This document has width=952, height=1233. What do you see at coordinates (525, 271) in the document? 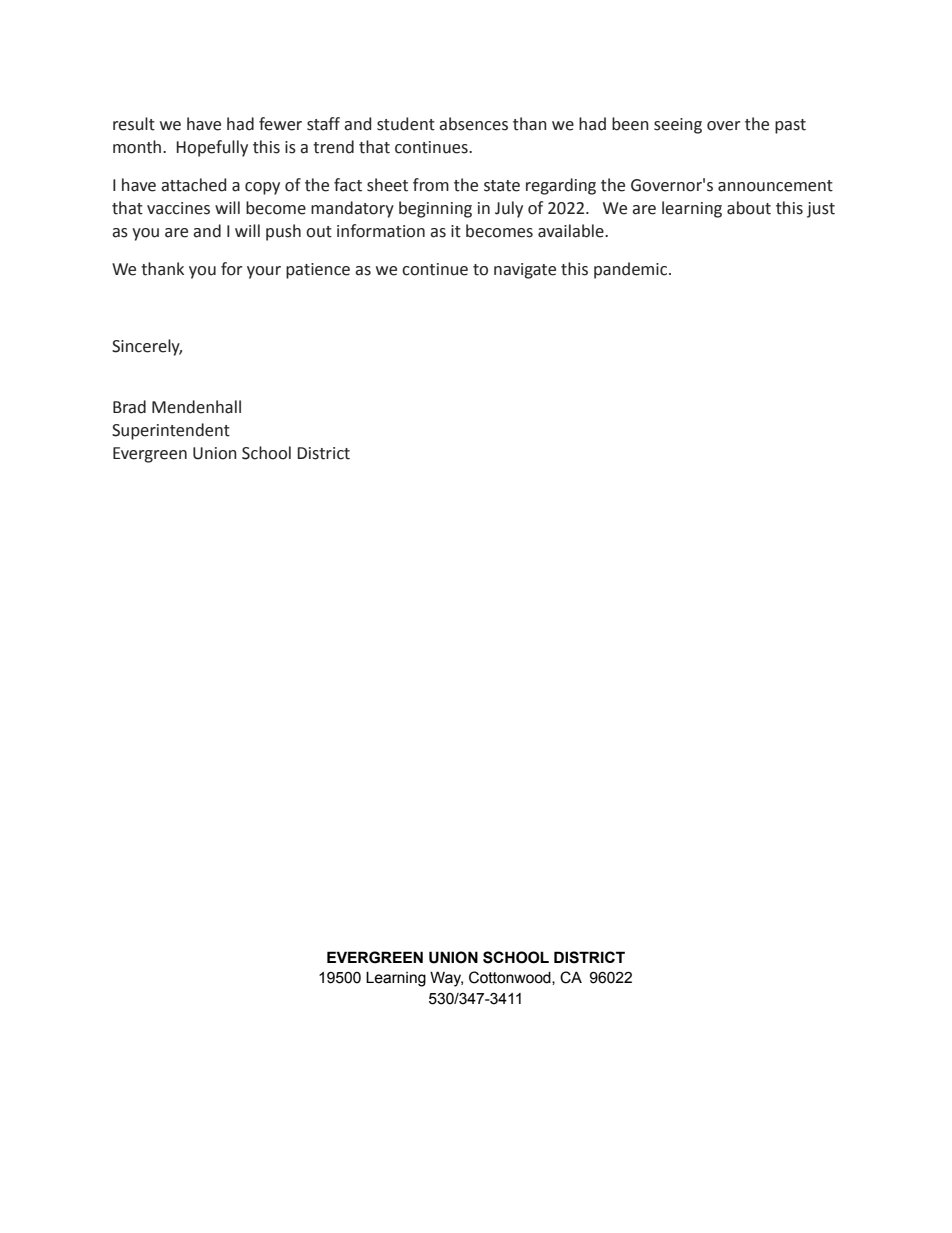
I see `navigate` at bounding box center [525, 271].
